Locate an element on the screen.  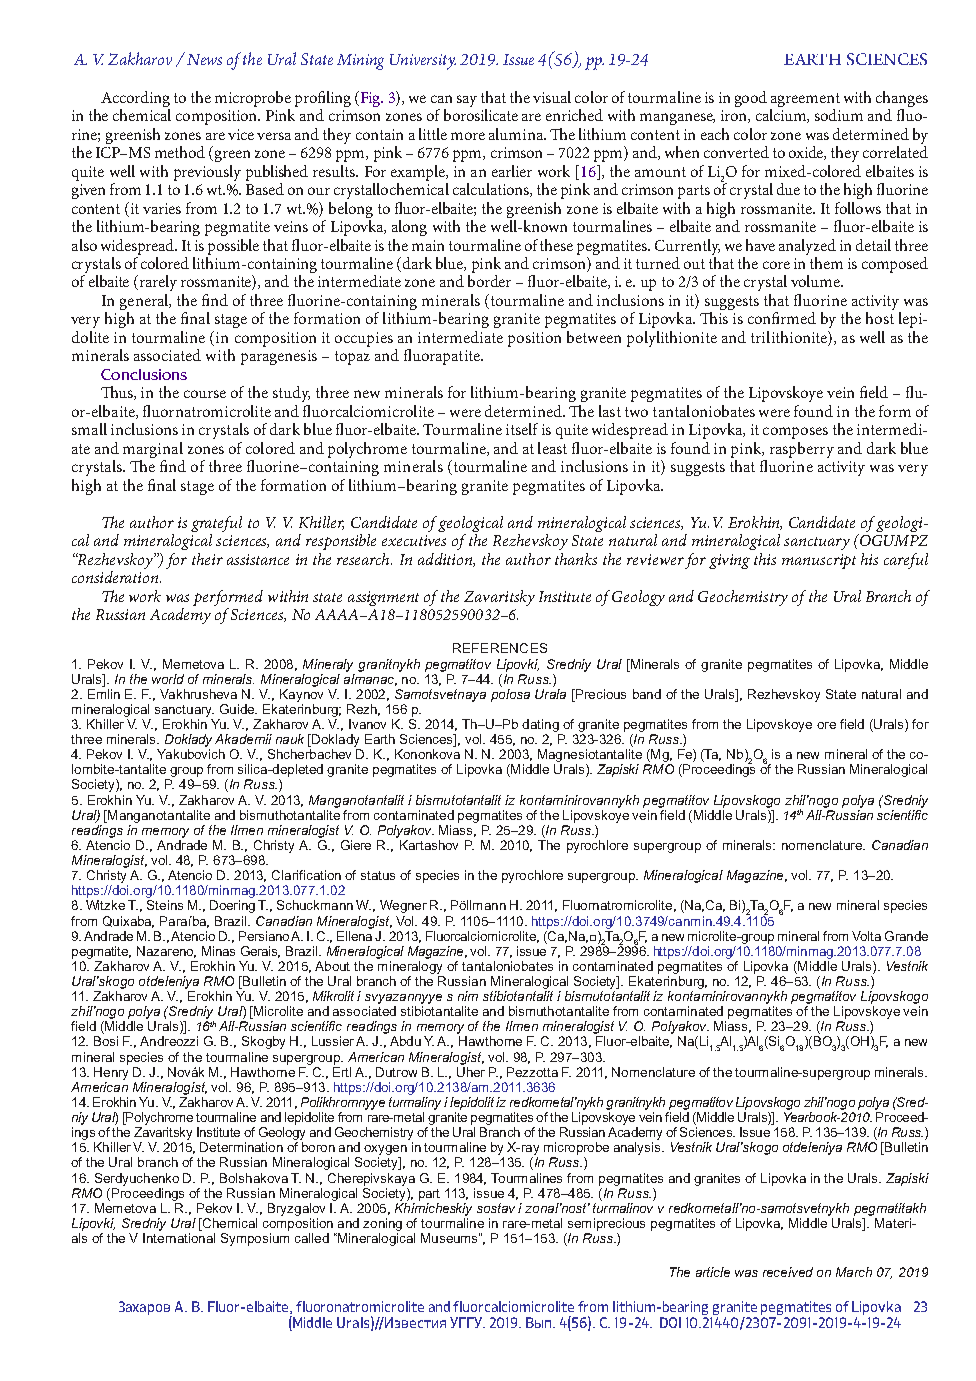
REFERENCES is located at coordinates (500, 648).
